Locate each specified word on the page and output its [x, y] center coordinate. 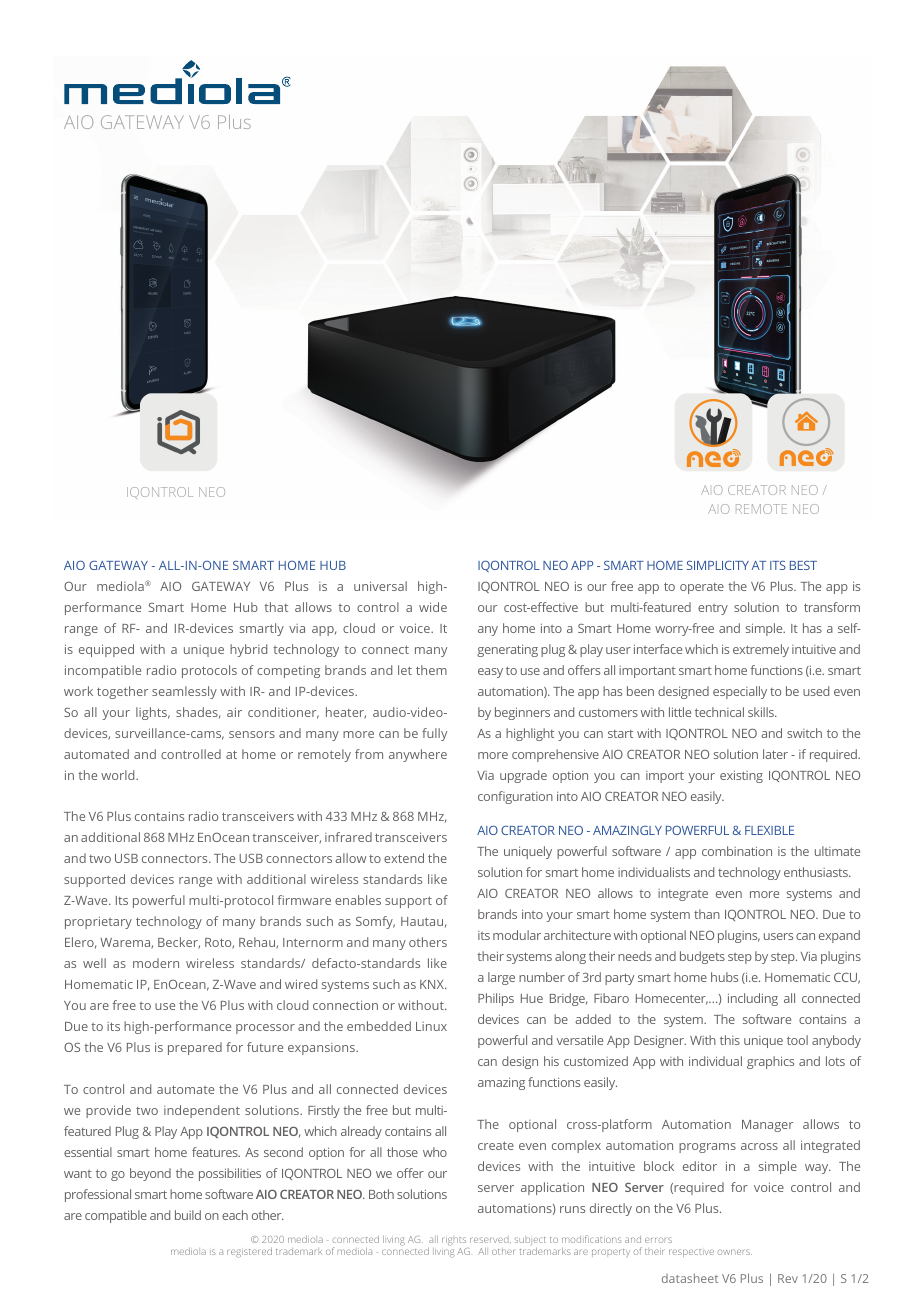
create [496, 1145]
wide [433, 607]
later [775, 754]
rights [454, 1241]
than [707, 914]
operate [702, 588]
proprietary [98, 922]
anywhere [418, 755]
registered [249, 1253]
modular [517, 935]
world [119, 775]
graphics [770, 1062]
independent [202, 1111]
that [276, 607]
